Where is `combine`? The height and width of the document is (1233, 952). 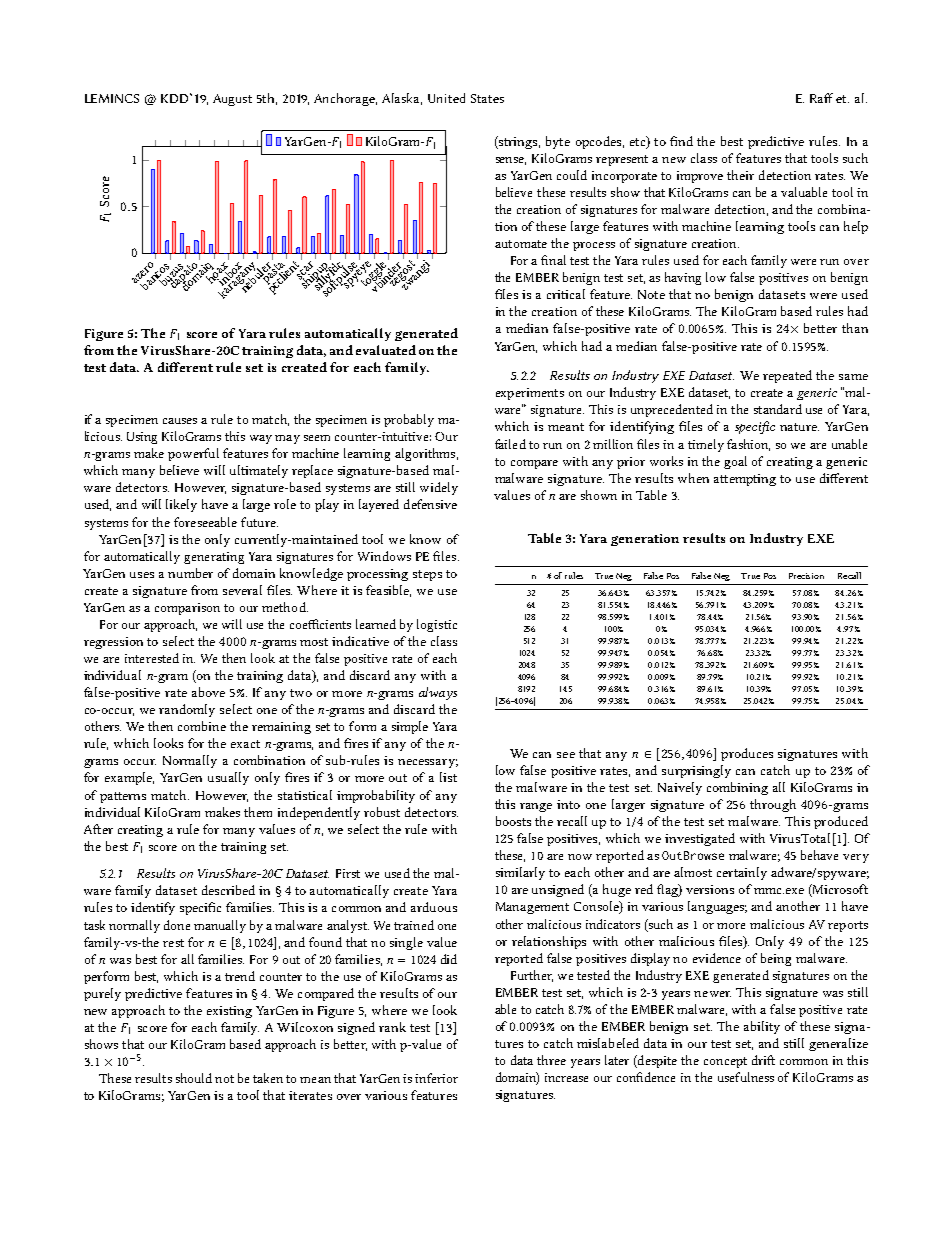
combine is located at coordinates (202, 726).
